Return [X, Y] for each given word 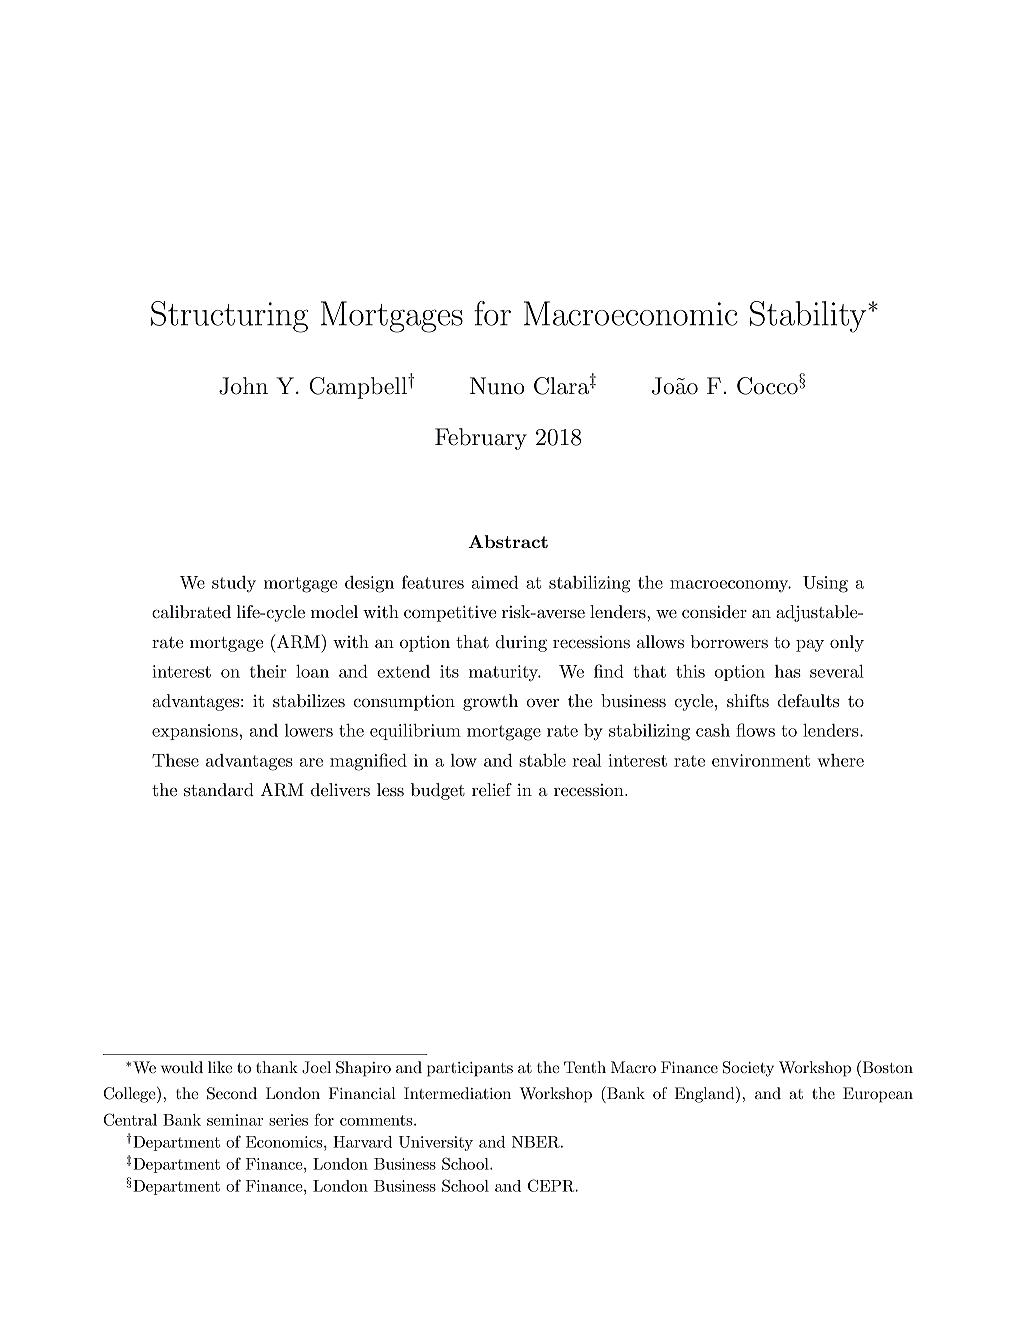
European [878, 1095]
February [481, 439]
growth [490, 702]
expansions [196, 732]
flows [755, 730]
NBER [537, 1142]
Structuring [229, 317]
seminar [235, 1120]
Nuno [497, 386]
